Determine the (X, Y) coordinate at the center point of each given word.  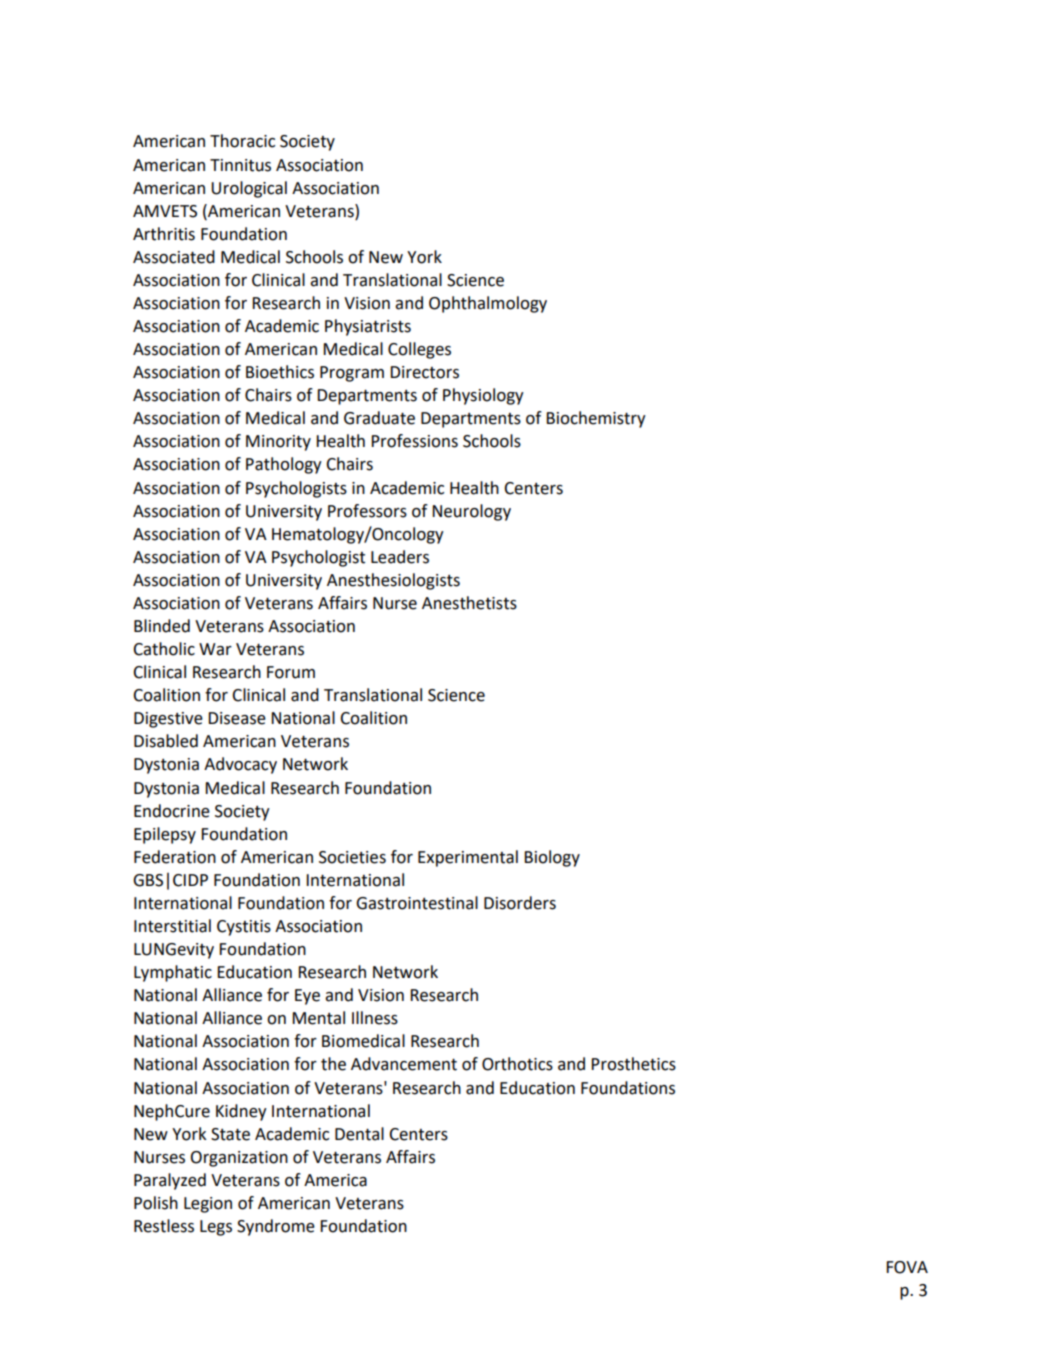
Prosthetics (633, 1064)
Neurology (471, 512)
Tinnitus (240, 165)
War (215, 649)
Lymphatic (173, 973)
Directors (424, 372)
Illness (375, 1018)
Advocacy (240, 765)
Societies (352, 857)
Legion (208, 1205)
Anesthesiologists (393, 581)
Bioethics (280, 372)
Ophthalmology (488, 304)
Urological (249, 189)
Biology (552, 858)
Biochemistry (596, 419)
